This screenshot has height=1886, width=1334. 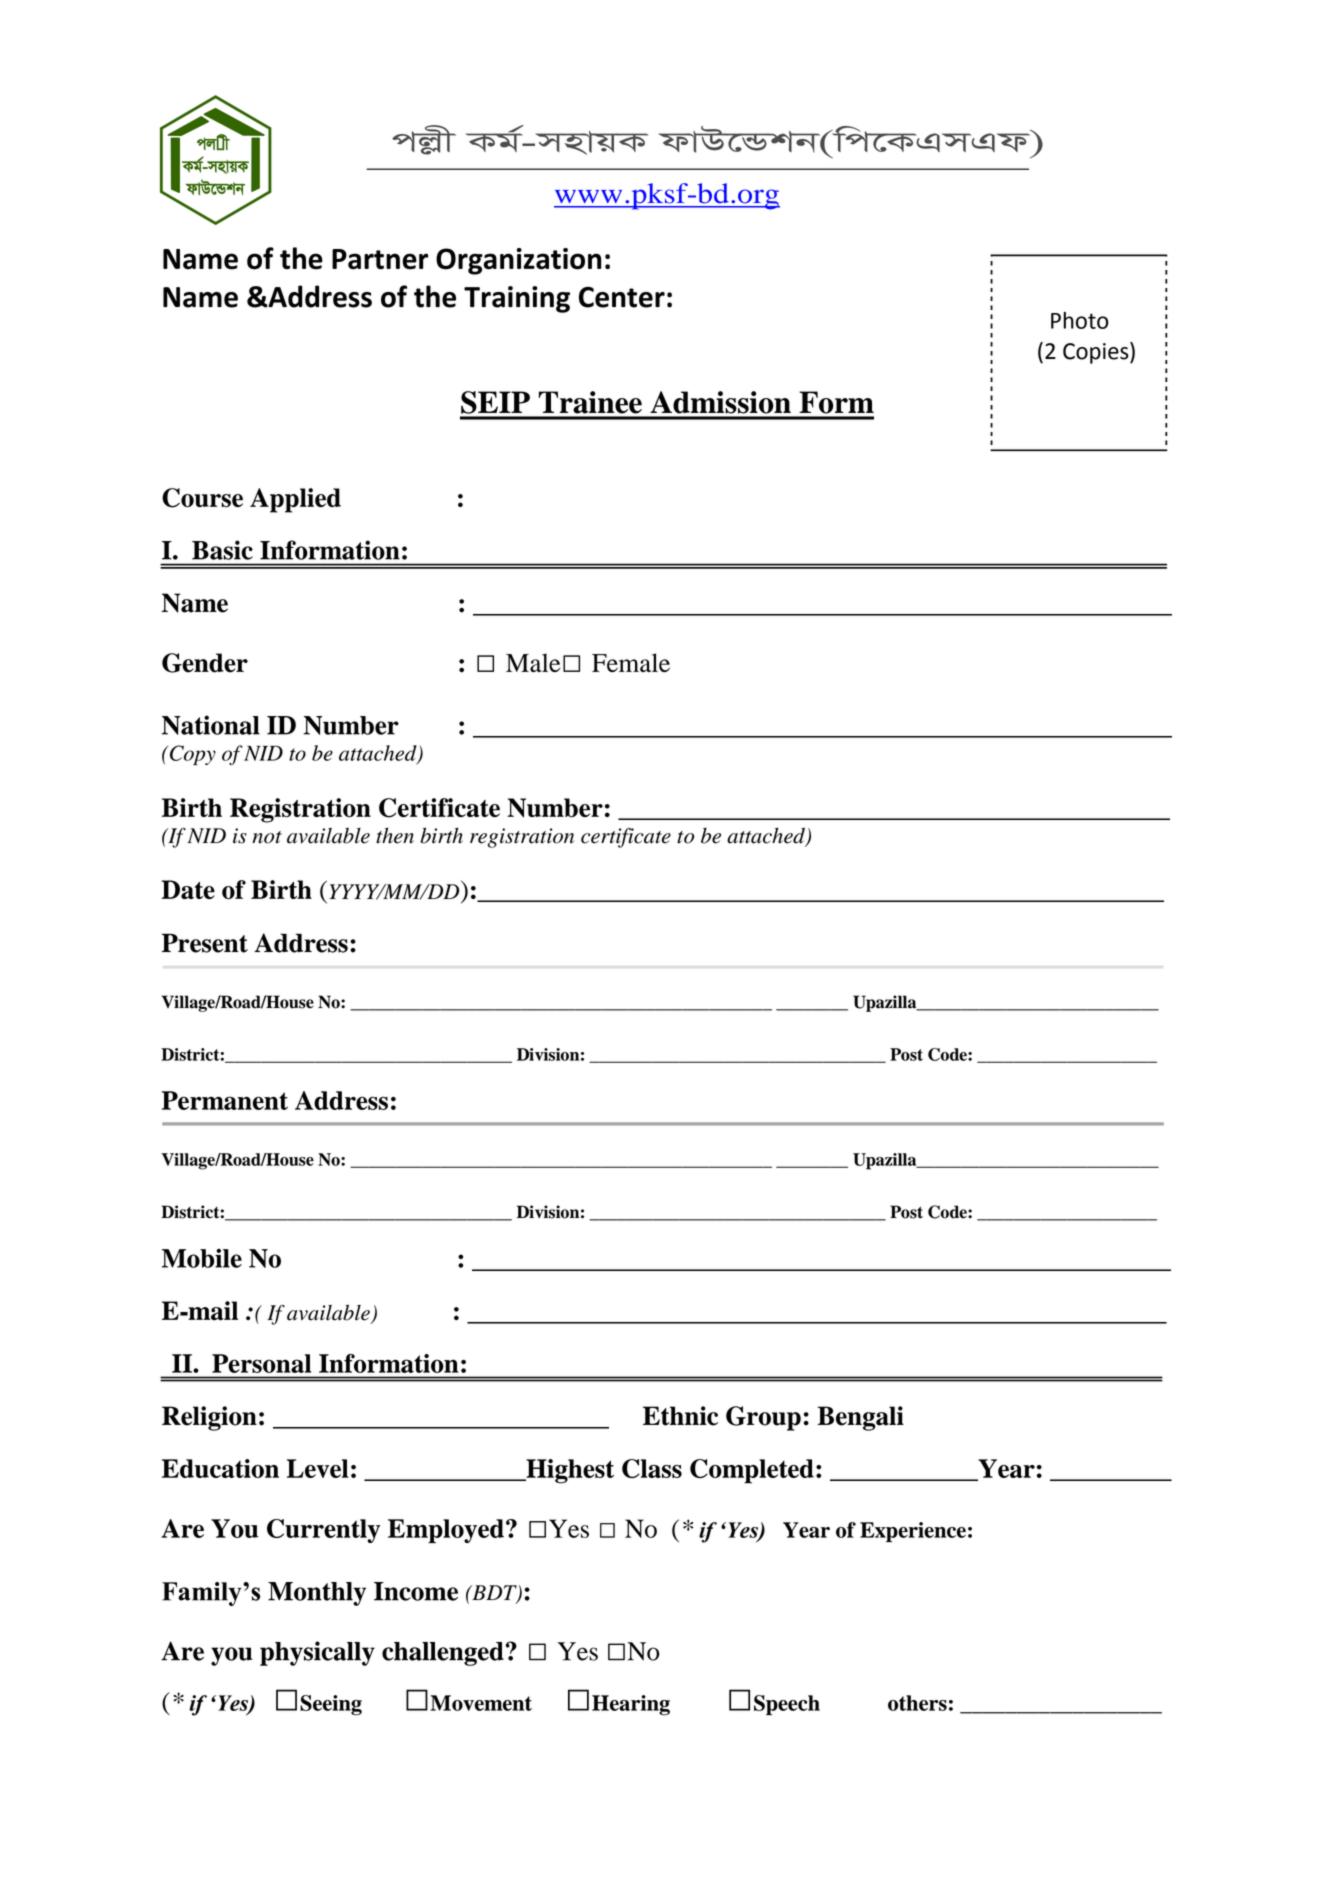 I want to click on Mobile, so click(x=202, y=1258).
